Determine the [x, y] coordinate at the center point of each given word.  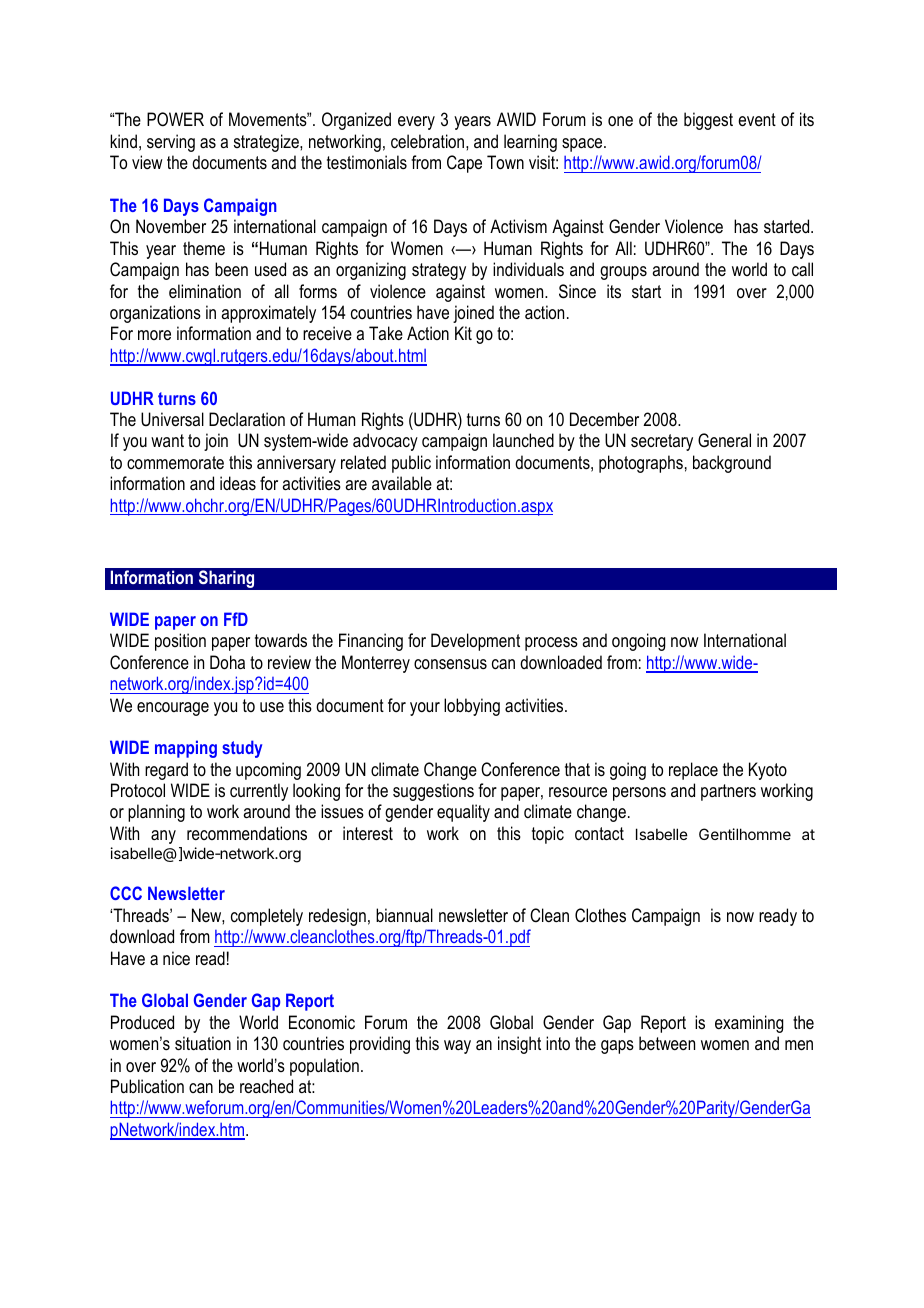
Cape [464, 164]
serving [171, 143]
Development [475, 642]
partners [728, 792]
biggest [708, 121]
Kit [463, 333]
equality [463, 813]
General [724, 440]
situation [203, 1043]
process [551, 644]
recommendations [247, 833]
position [180, 642]
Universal [172, 419]
